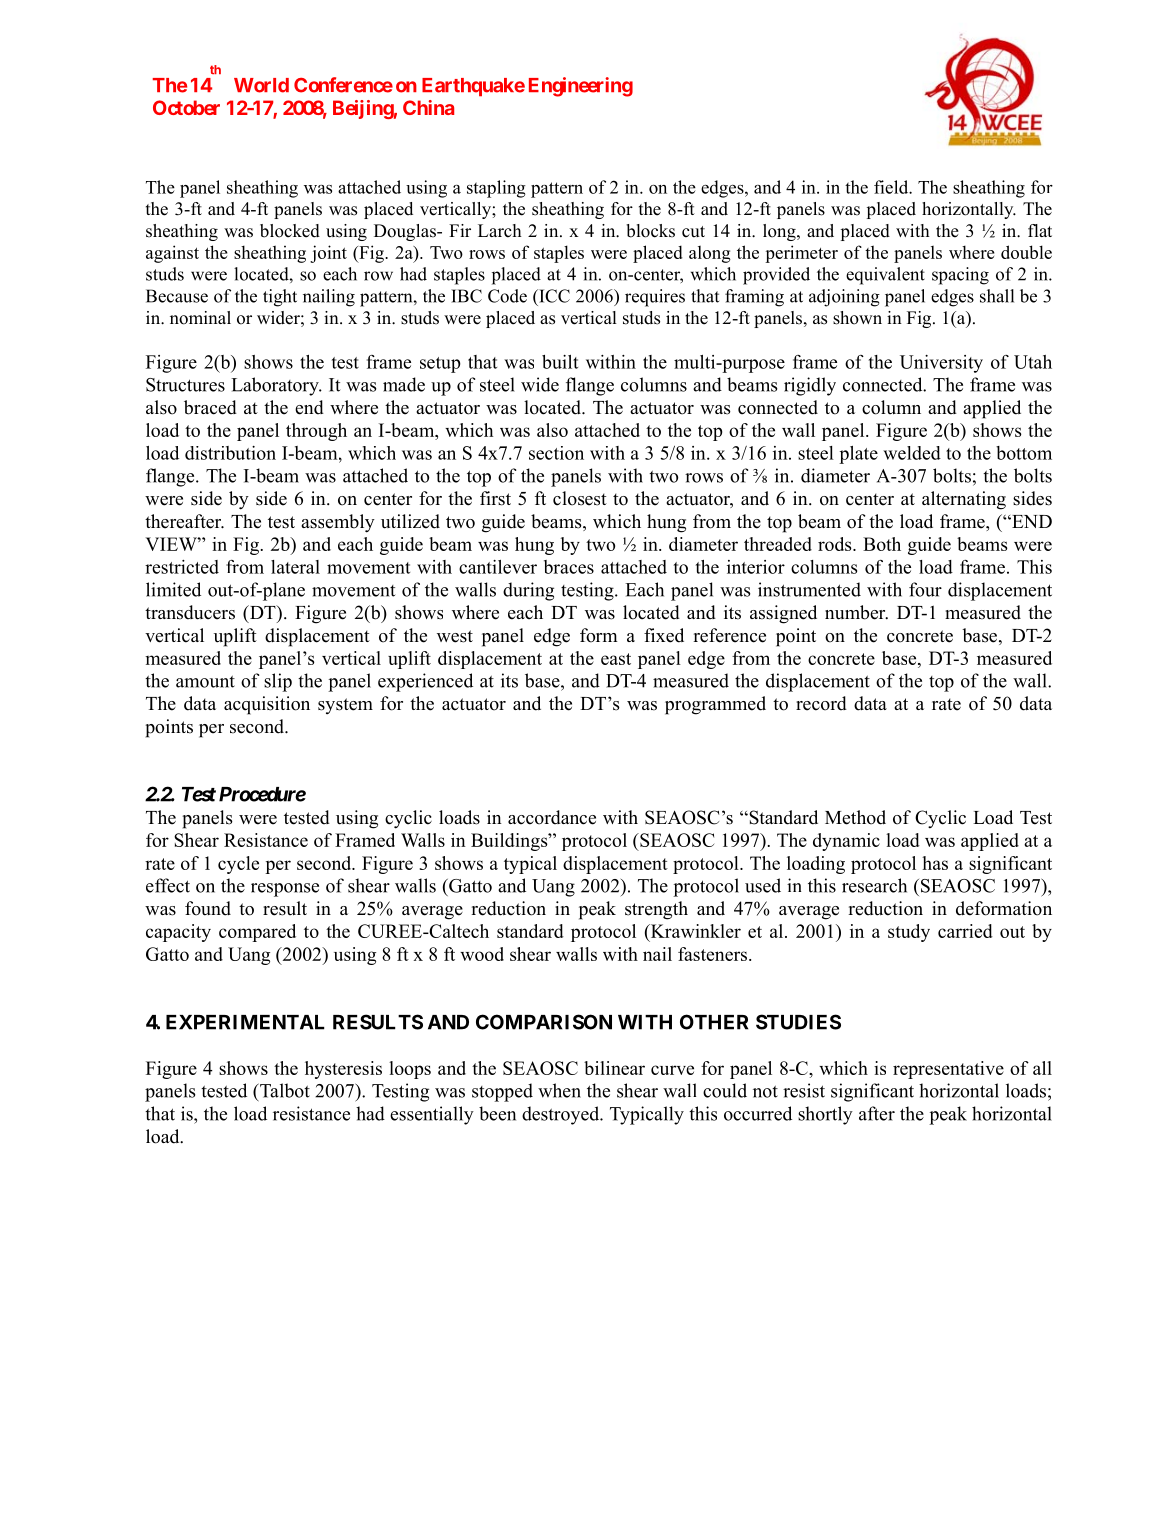  What do you see at coordinates (338, 523) in the image?
I see `assembly` at bounding box center [338, 523].
